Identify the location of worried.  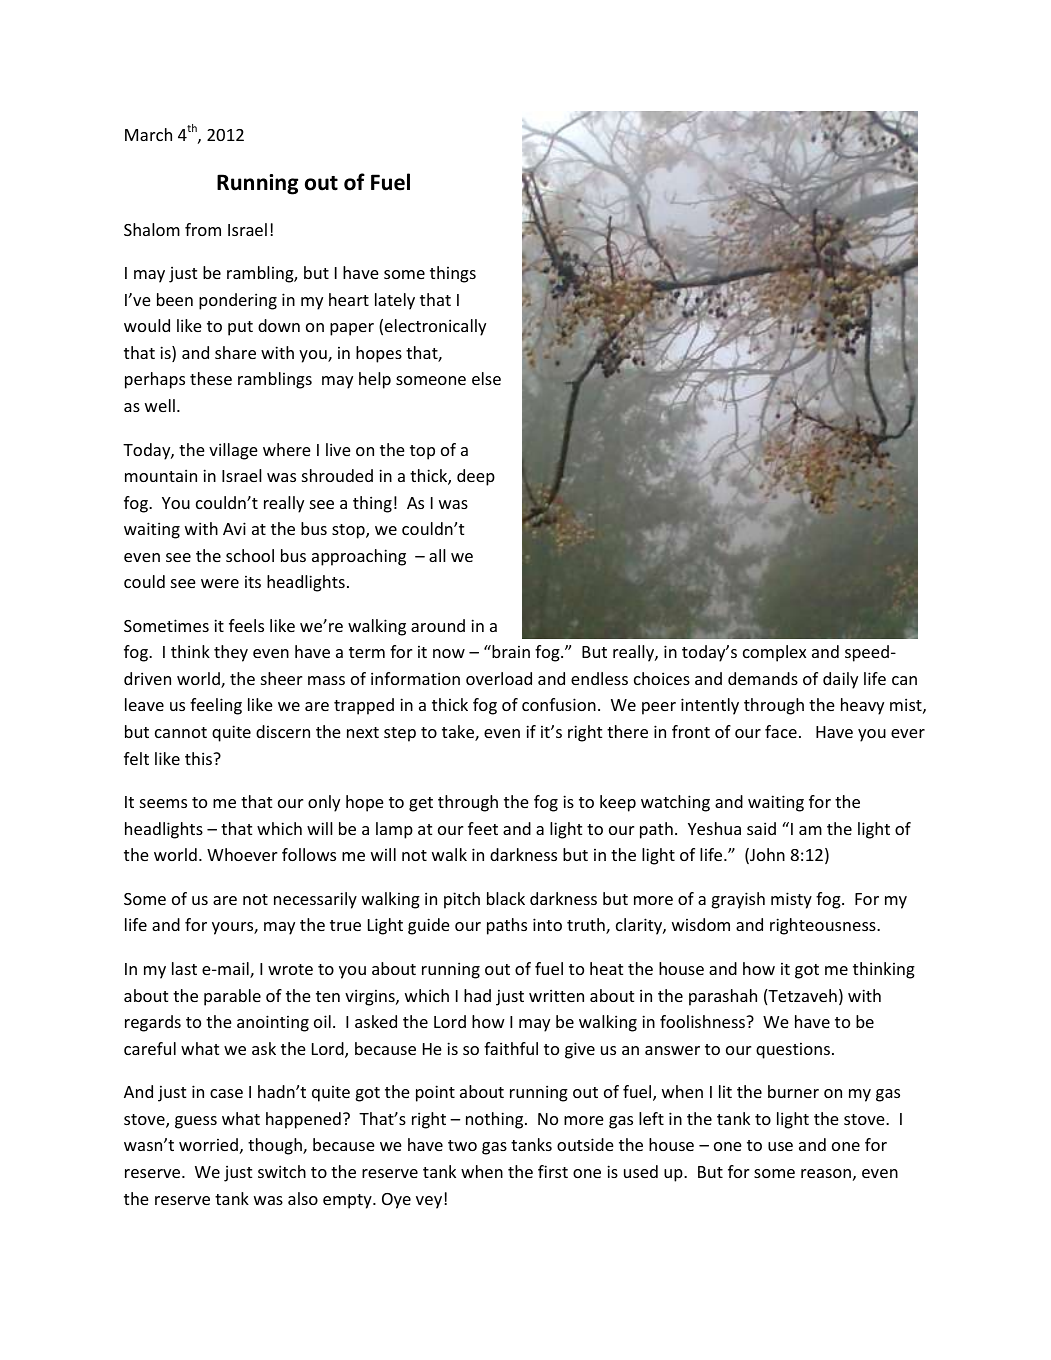
(208, 1144).
